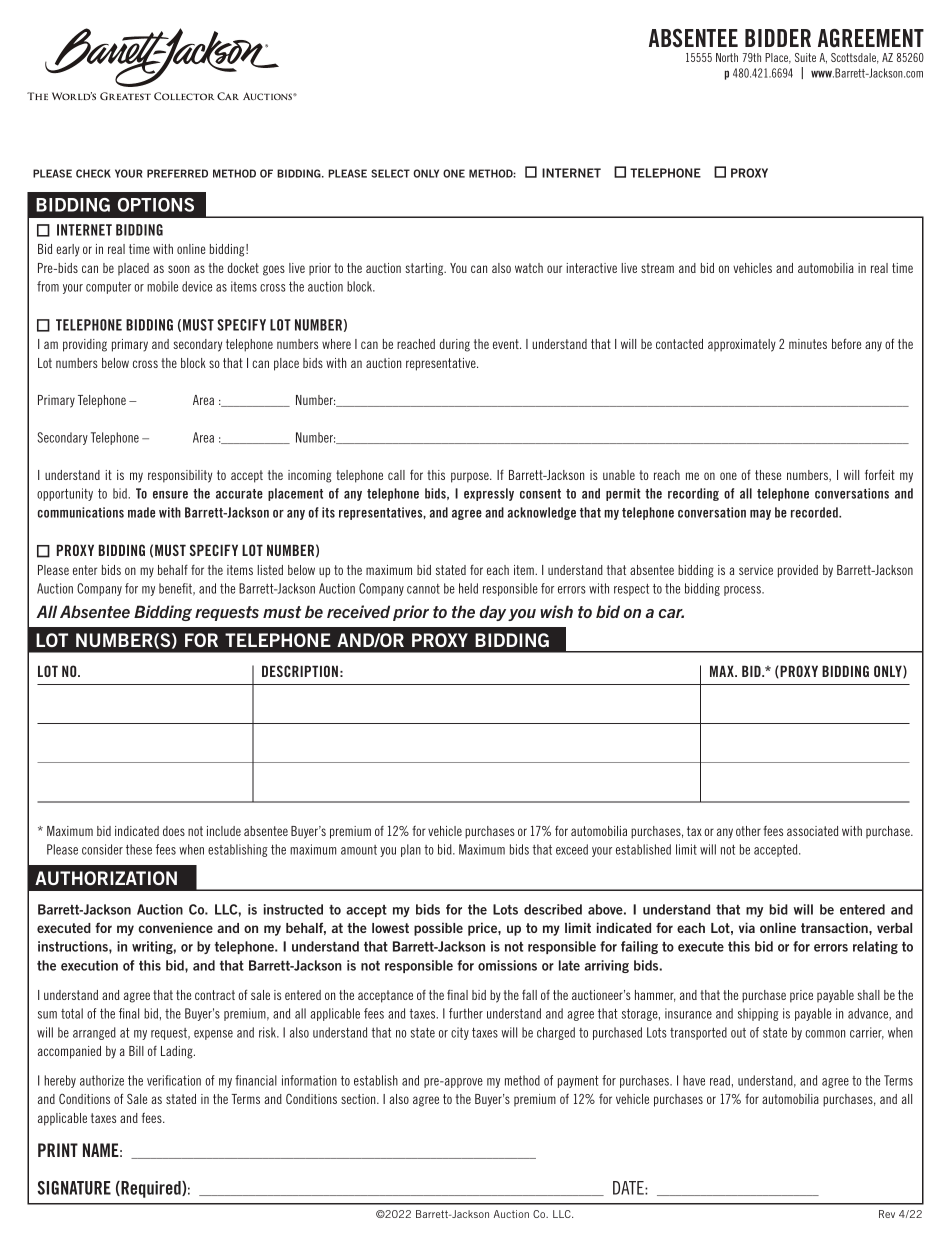  I want to click on PREFERRED, so click(177, 173).
